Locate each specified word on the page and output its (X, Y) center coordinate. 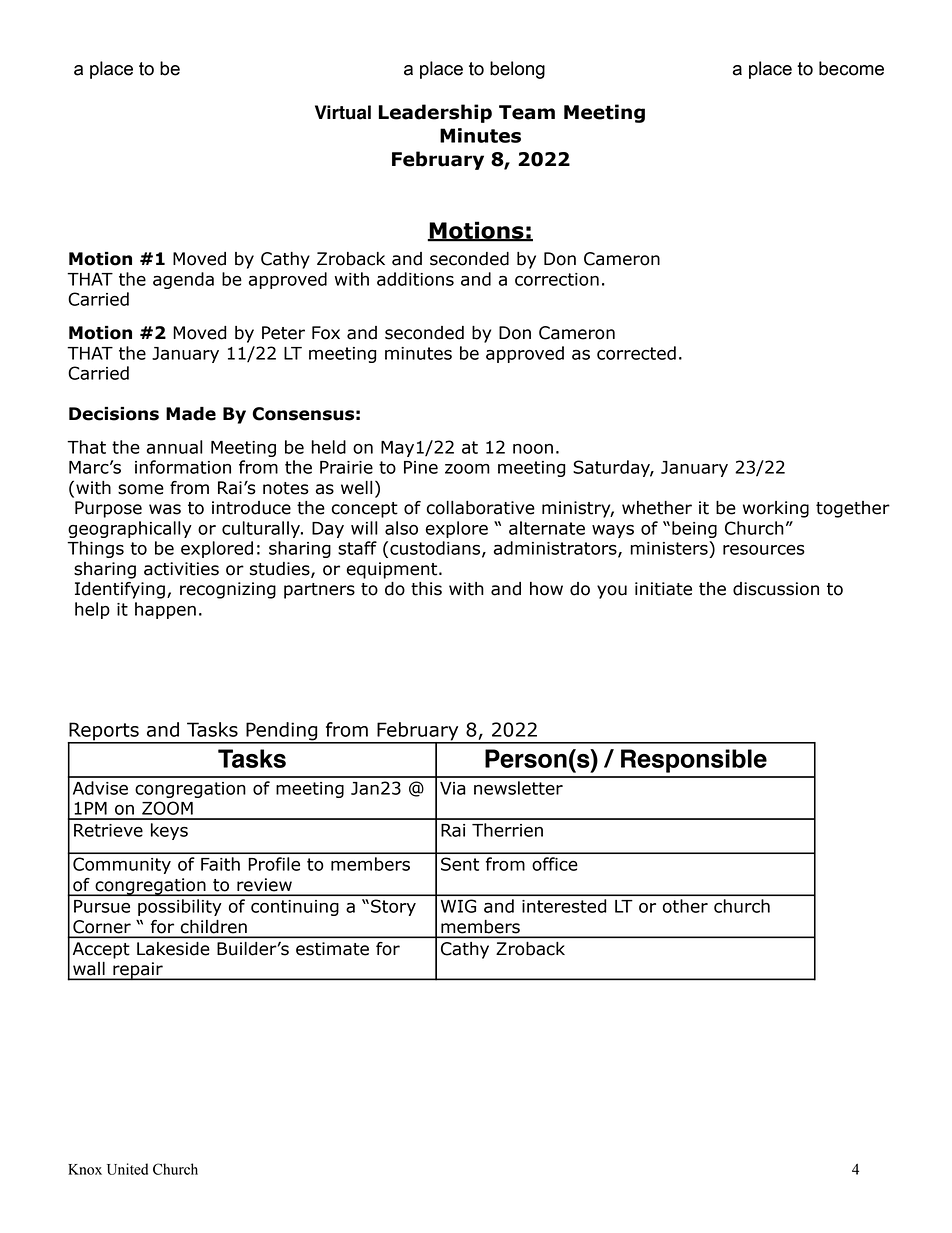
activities (181, 569)
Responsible (694, 761)
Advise (100, 788)
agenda (183, 280)
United (127, 1169)
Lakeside (173, 949)
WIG (458, 906)
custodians (436, 549)
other (685, 906)
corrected (636, 353)
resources (764, 550)
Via (453, 788)
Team (527, 112)
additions (415, 279)
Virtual (343, 112)
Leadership (435, 113)
